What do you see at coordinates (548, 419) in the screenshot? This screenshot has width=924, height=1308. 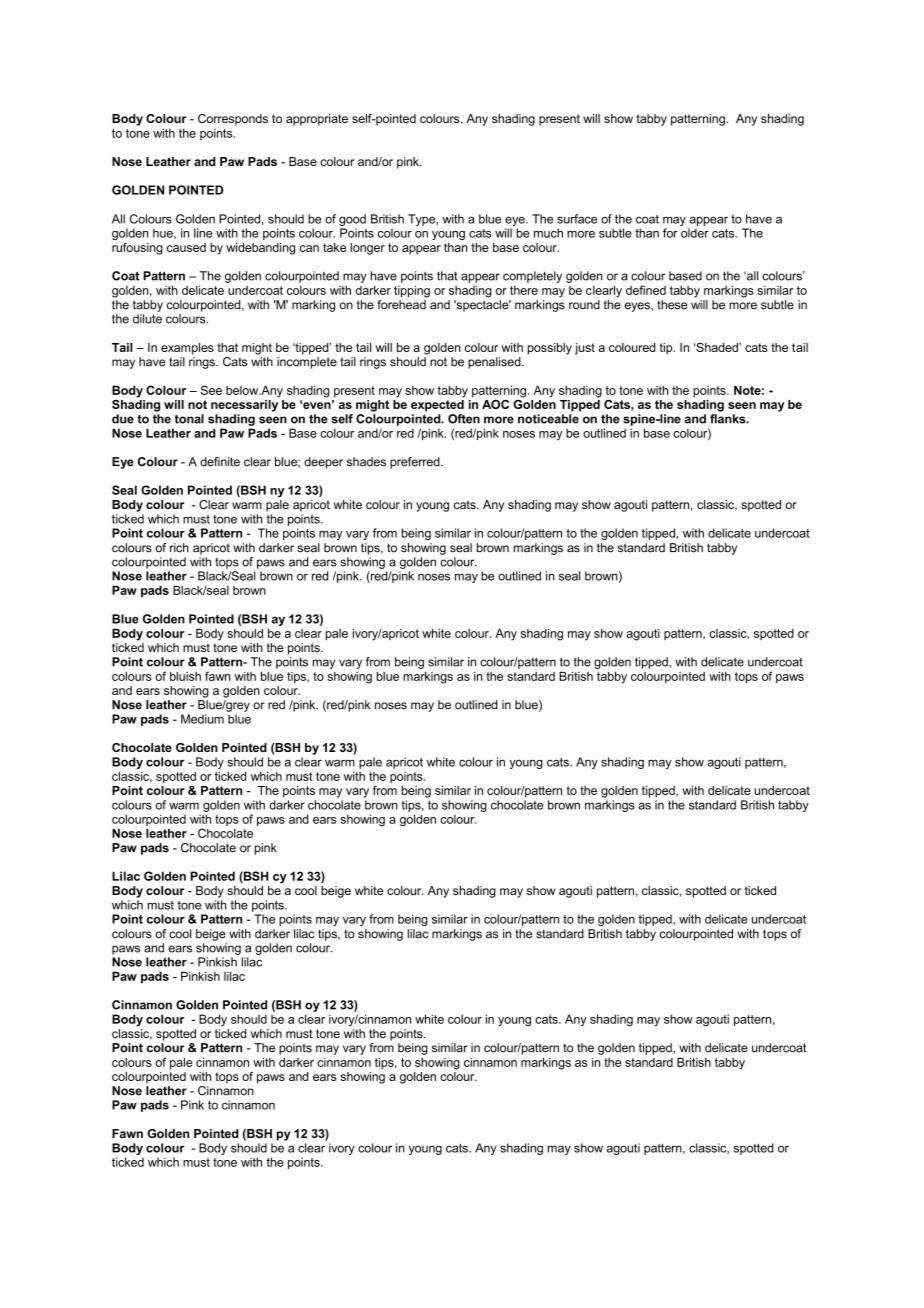 I see `noticeable` at bounding box center [548, 419].
